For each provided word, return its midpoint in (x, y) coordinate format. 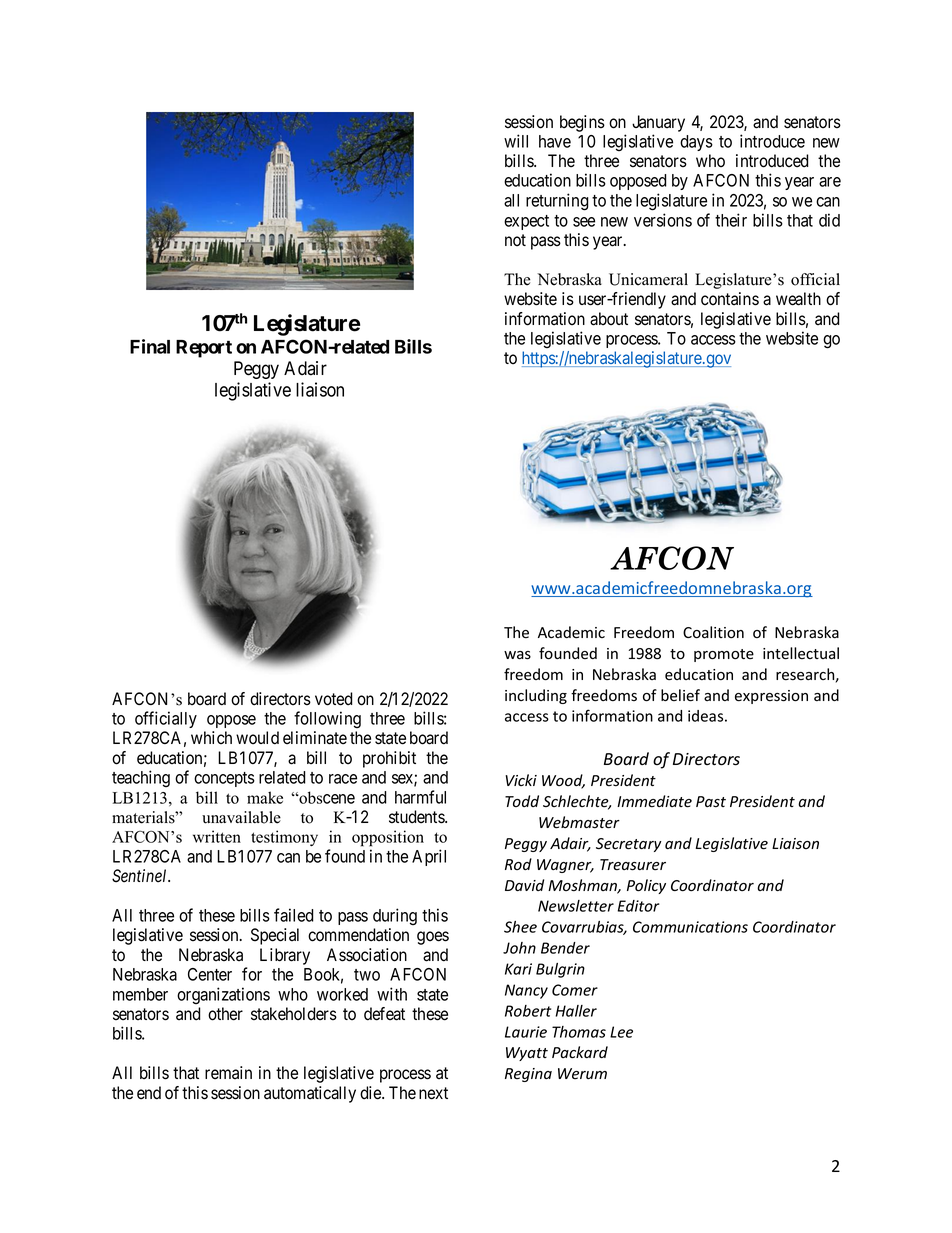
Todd (522, 801)
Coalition (713, 632)
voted (334, 699)
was (517, 655)
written (217, 836)
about (609, 319)
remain (228, 1073)
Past (711, 802)
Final (150, 346)
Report (204, 349)
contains (730, 299)
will (516, 141)
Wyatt (527, 1054)
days (696, 143)
